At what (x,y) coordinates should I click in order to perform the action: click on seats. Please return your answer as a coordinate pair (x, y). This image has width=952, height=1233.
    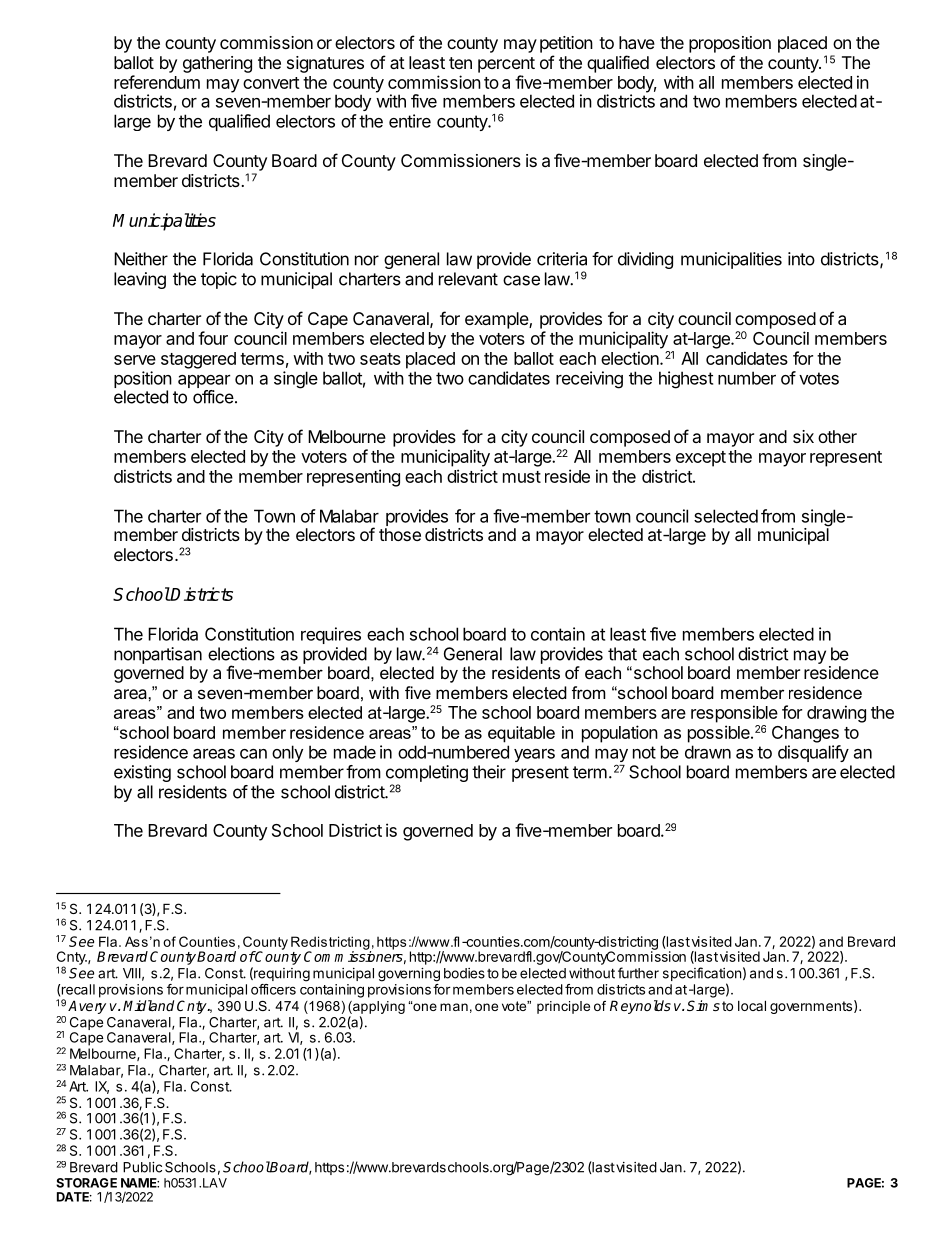
    Looking at the image, I should click on (380, 359).
